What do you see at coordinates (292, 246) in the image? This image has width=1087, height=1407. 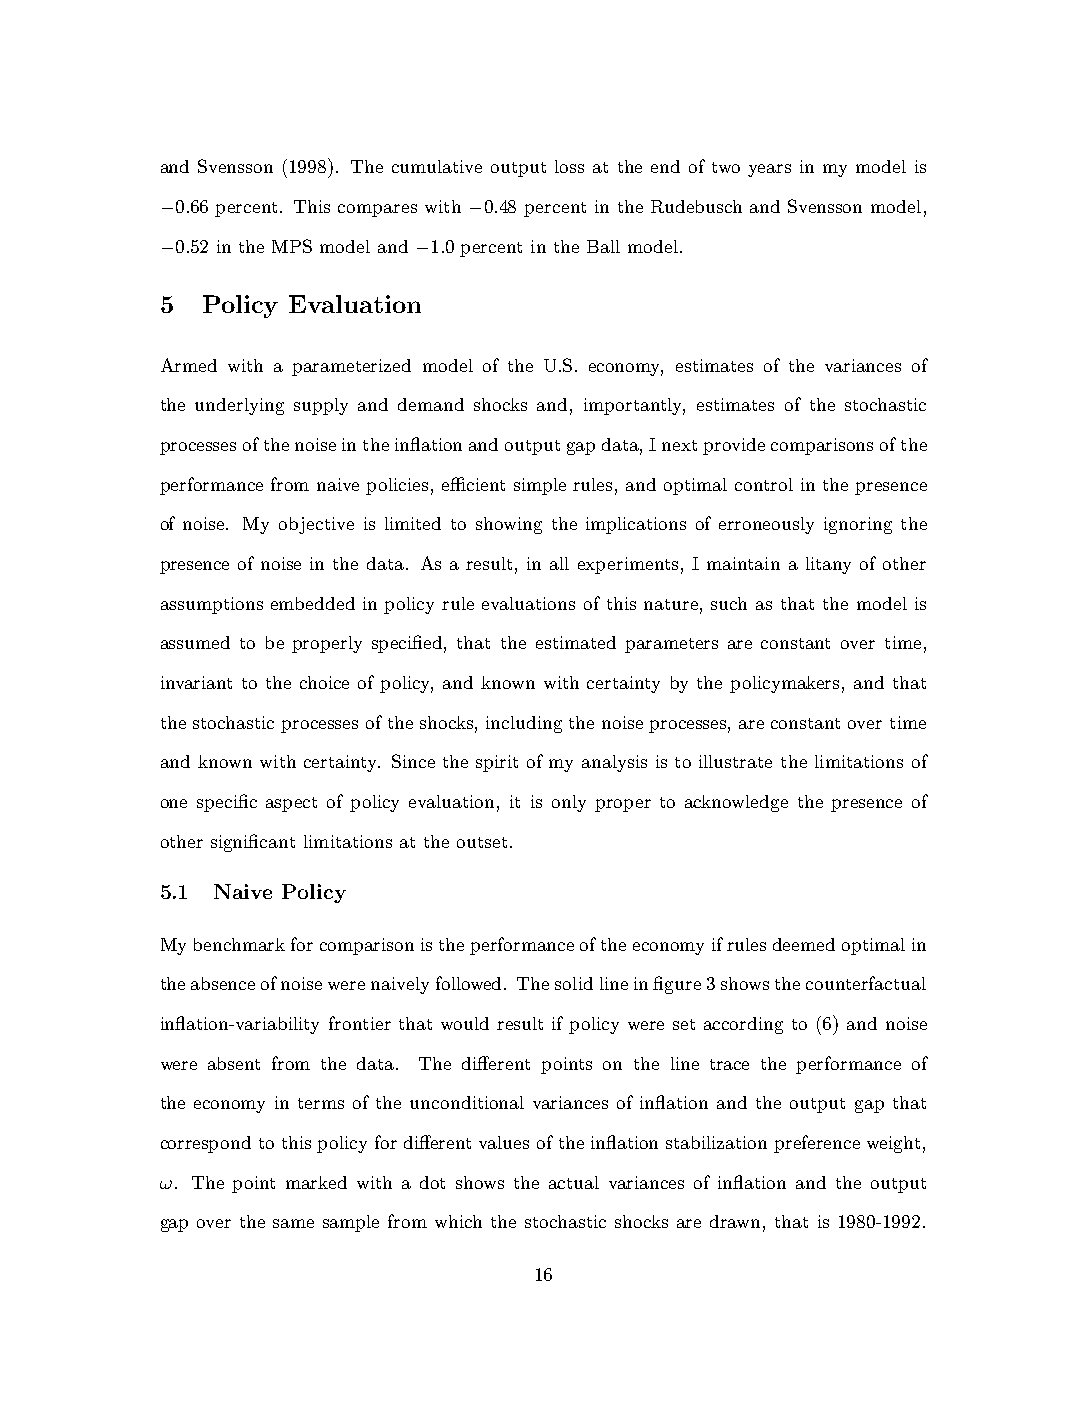 I see `MPS` at bounding box center [292, 246].
